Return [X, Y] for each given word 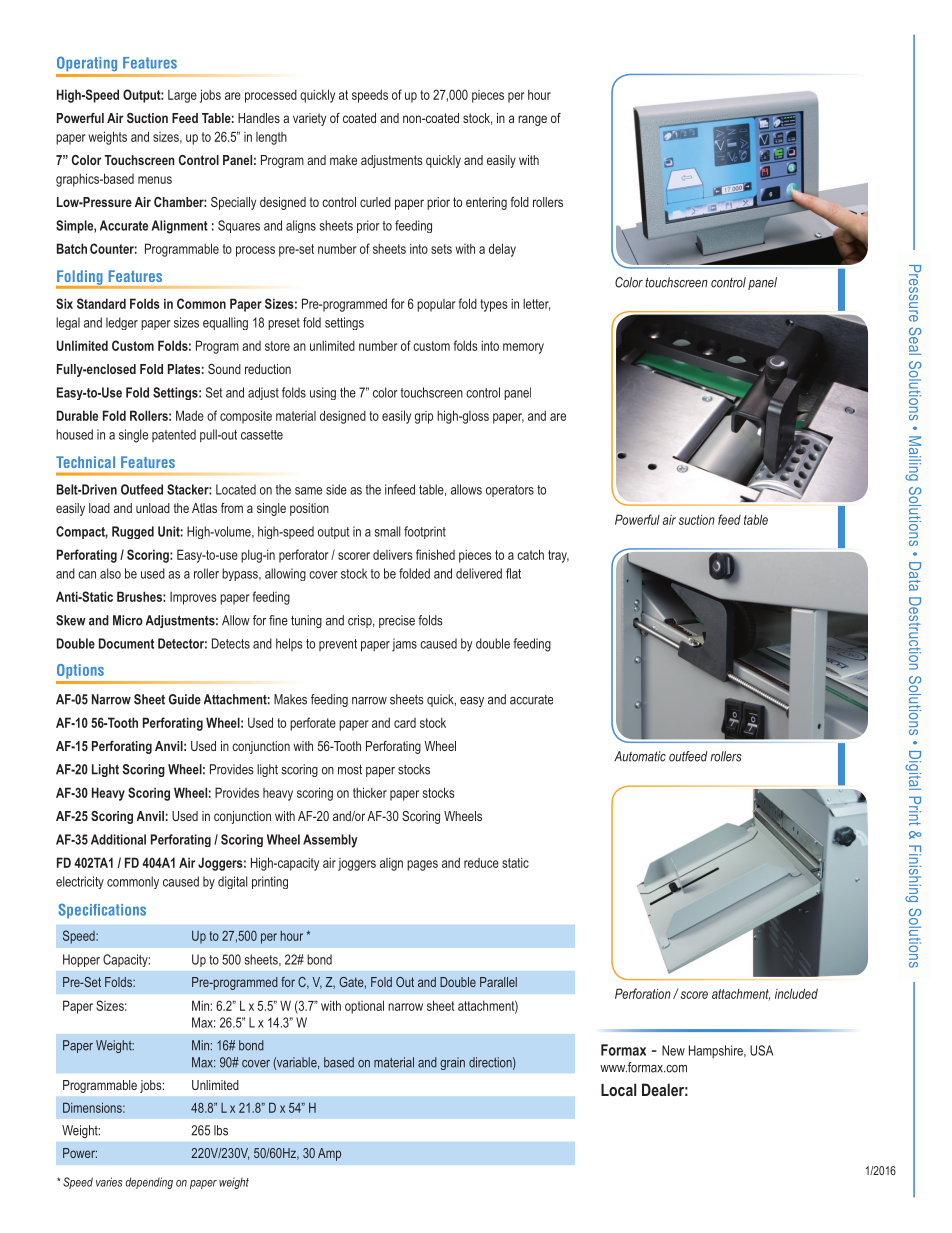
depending [149, 1183]
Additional [118, 839]
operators [510, 491]
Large [182, 96]
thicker [370, 792]
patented [174, 435]
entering [486, 203]
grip [424, 417]
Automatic [640, 756]
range [532, 120]
